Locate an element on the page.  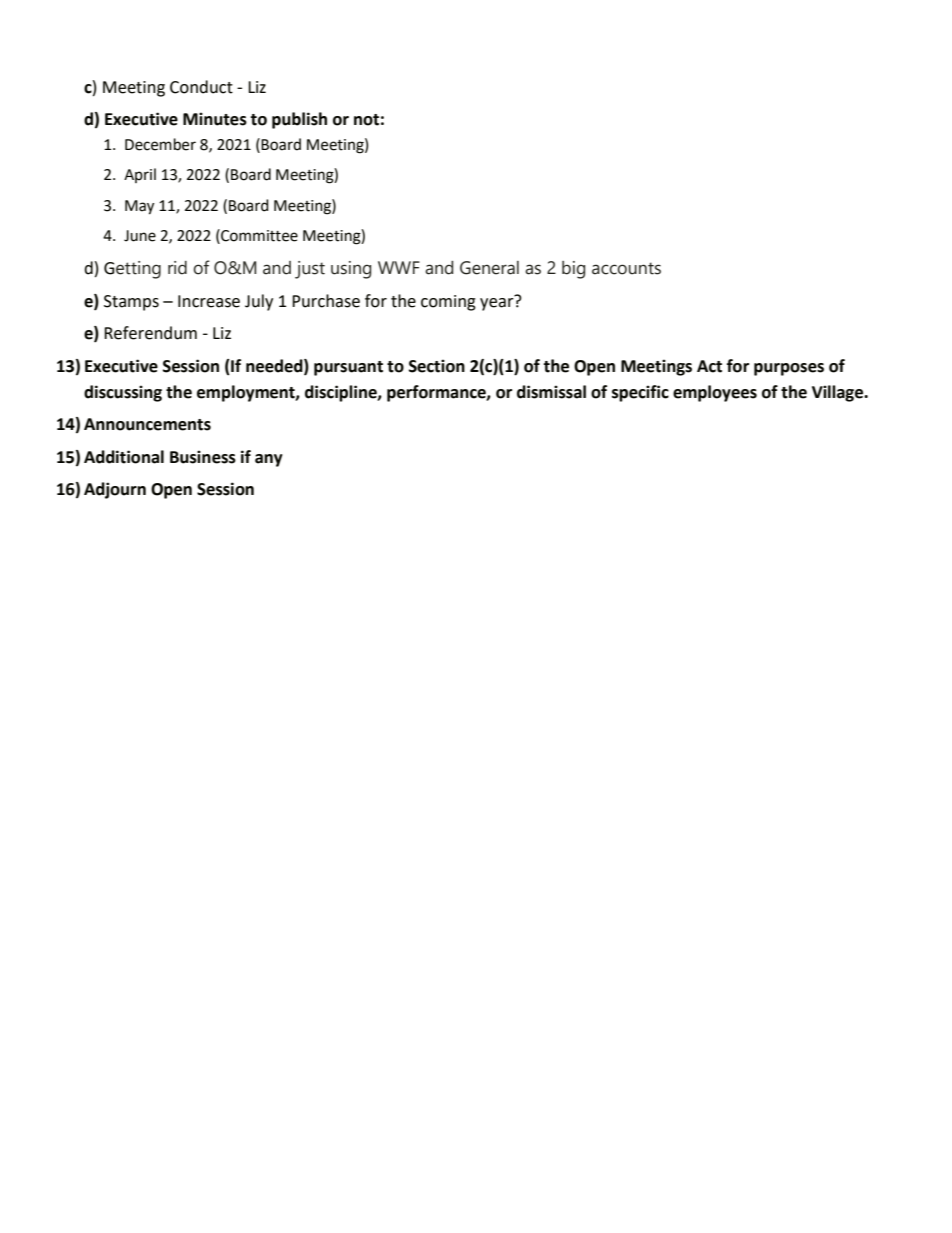
publish is located at coordinates (299, 120).
